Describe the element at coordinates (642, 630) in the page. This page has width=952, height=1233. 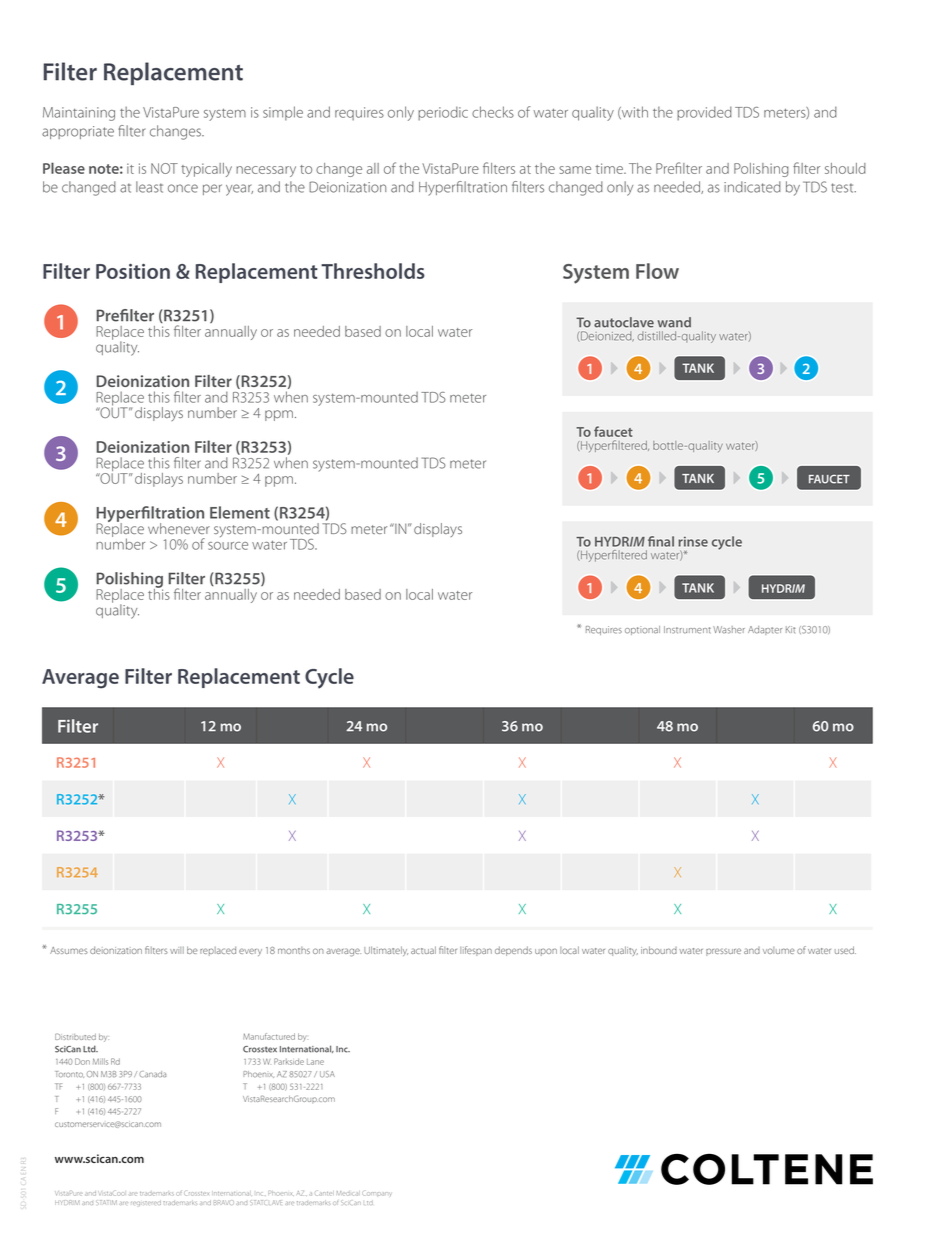
I see `optional` at that location.
